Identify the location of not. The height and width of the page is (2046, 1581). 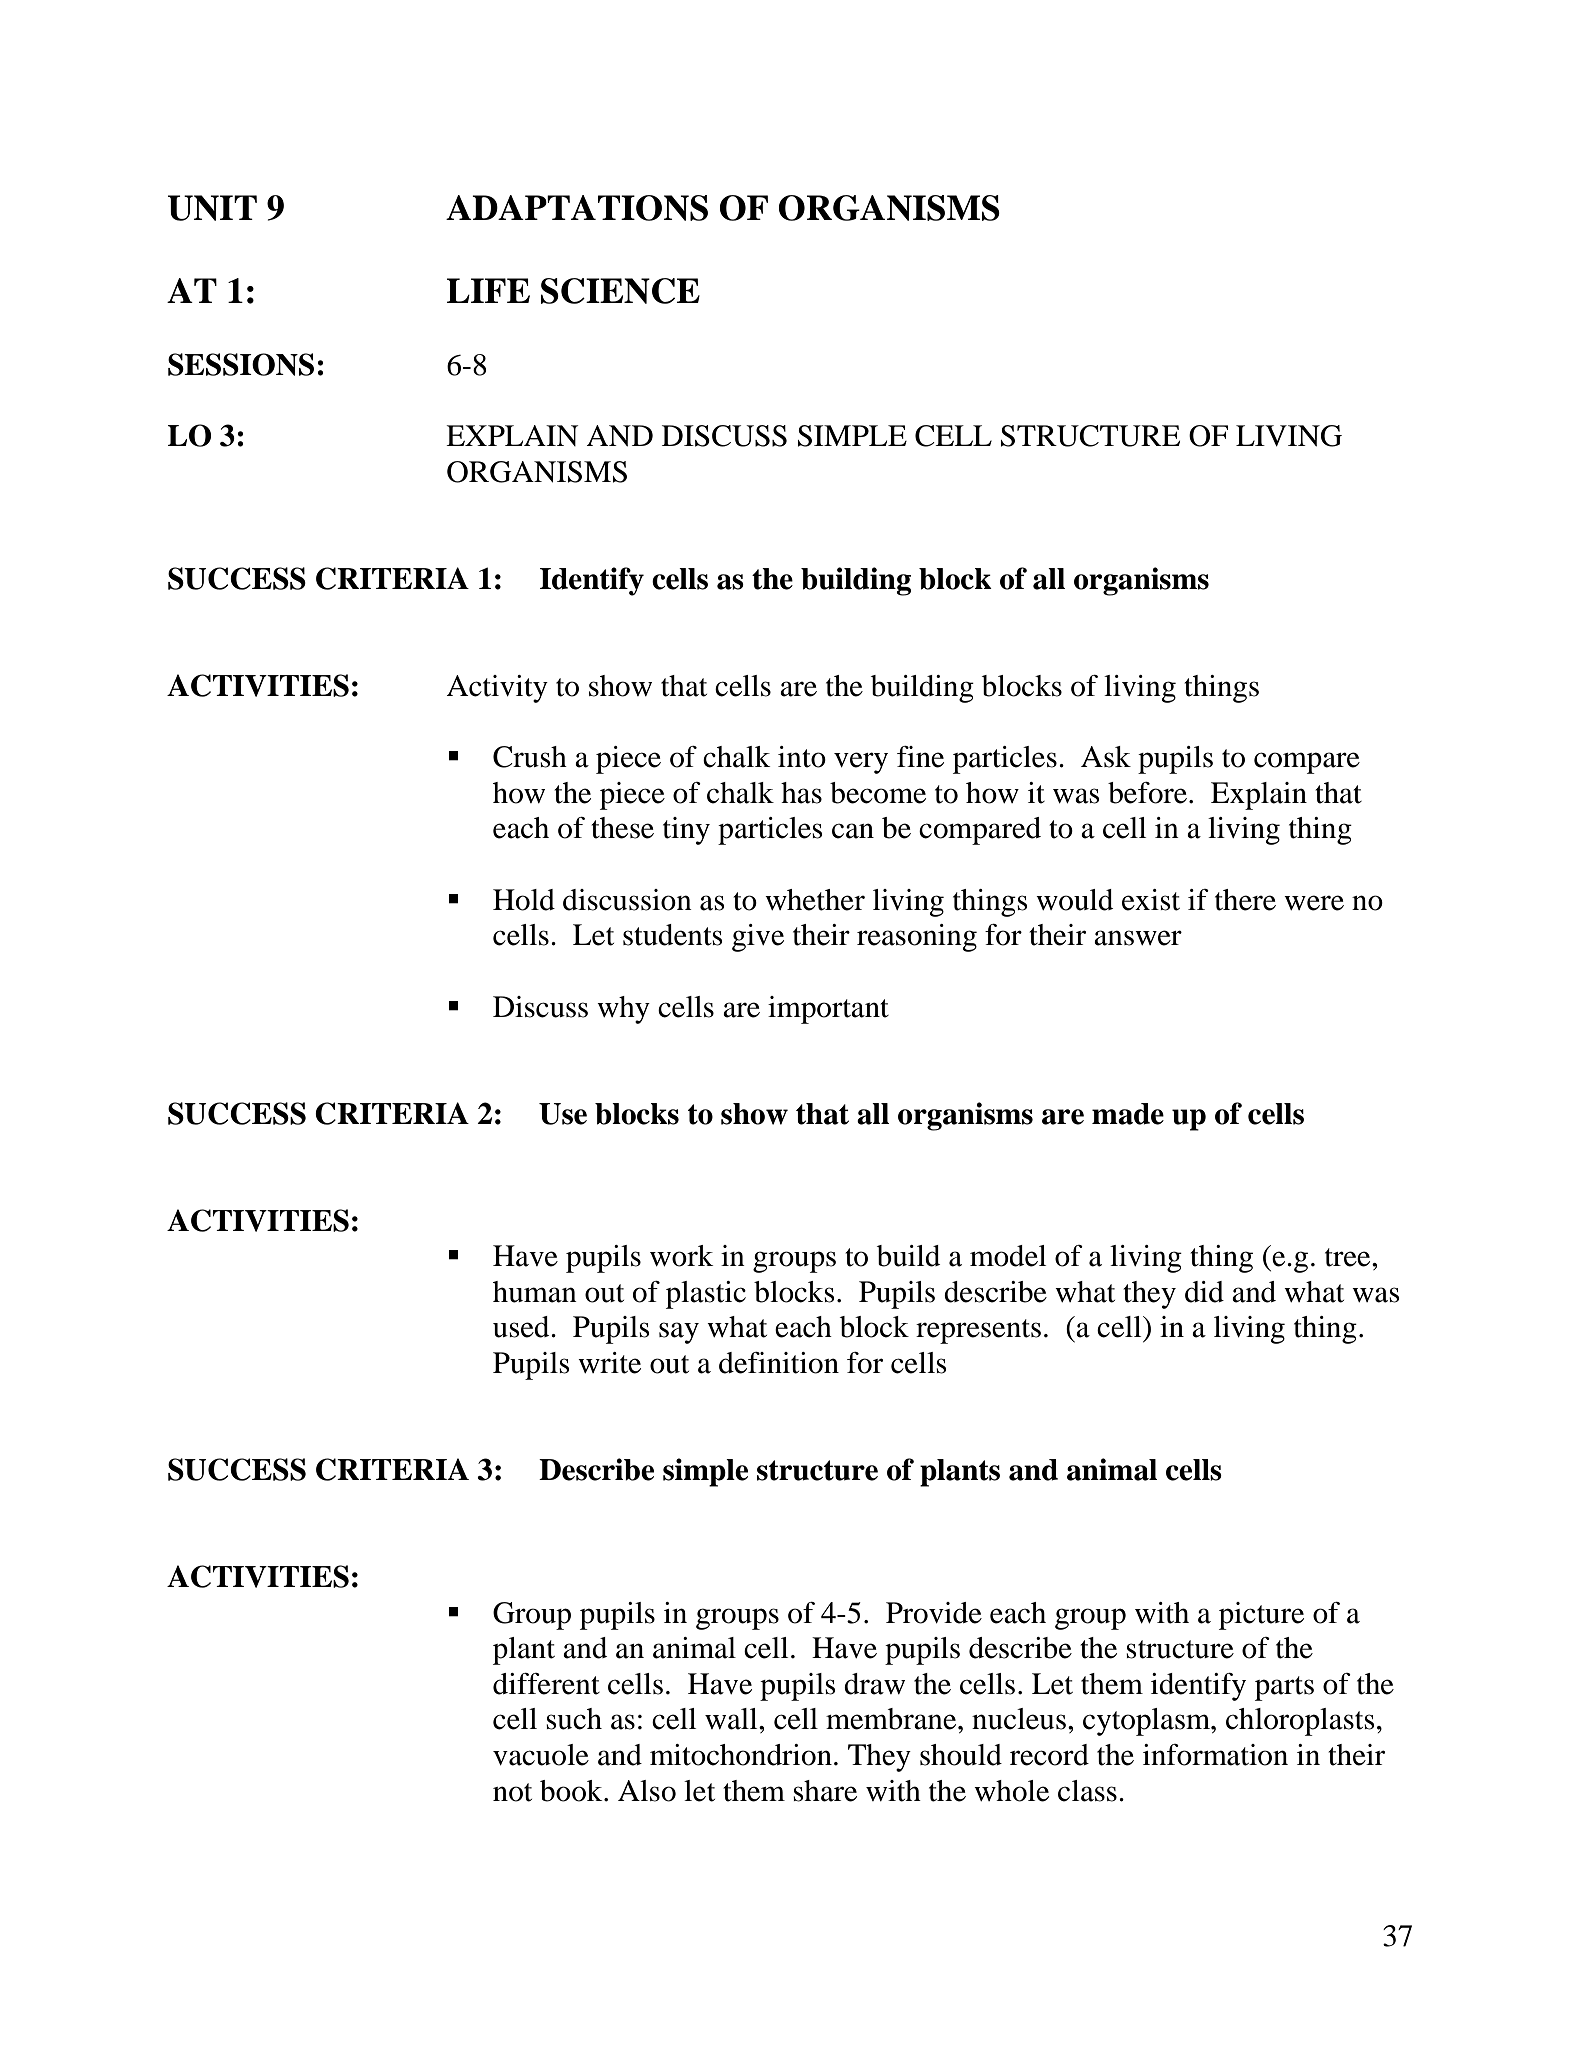
(512, 1792).
